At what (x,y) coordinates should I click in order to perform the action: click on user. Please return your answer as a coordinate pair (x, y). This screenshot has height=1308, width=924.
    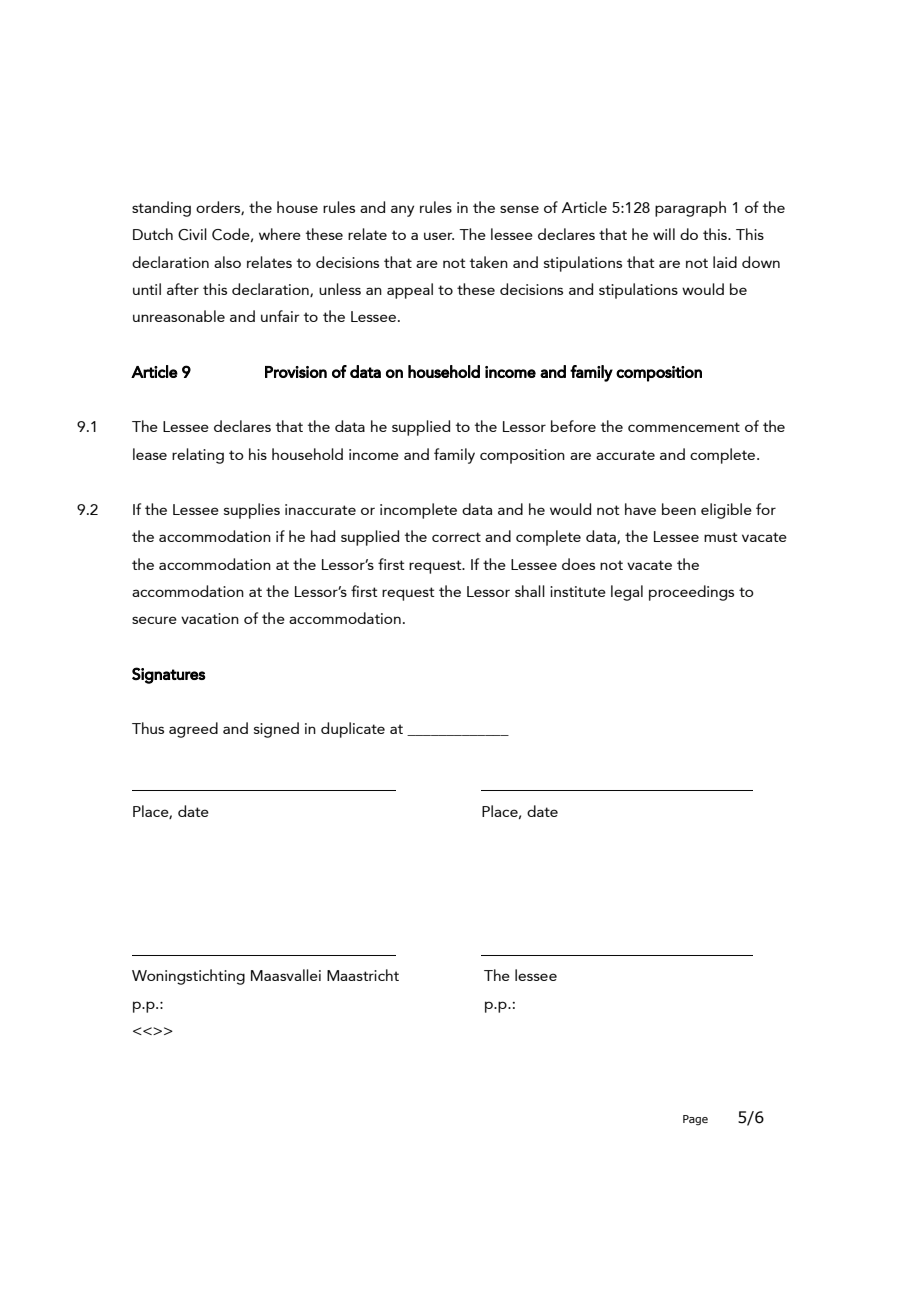
    Looking at the image, I should click on (439, 236).
